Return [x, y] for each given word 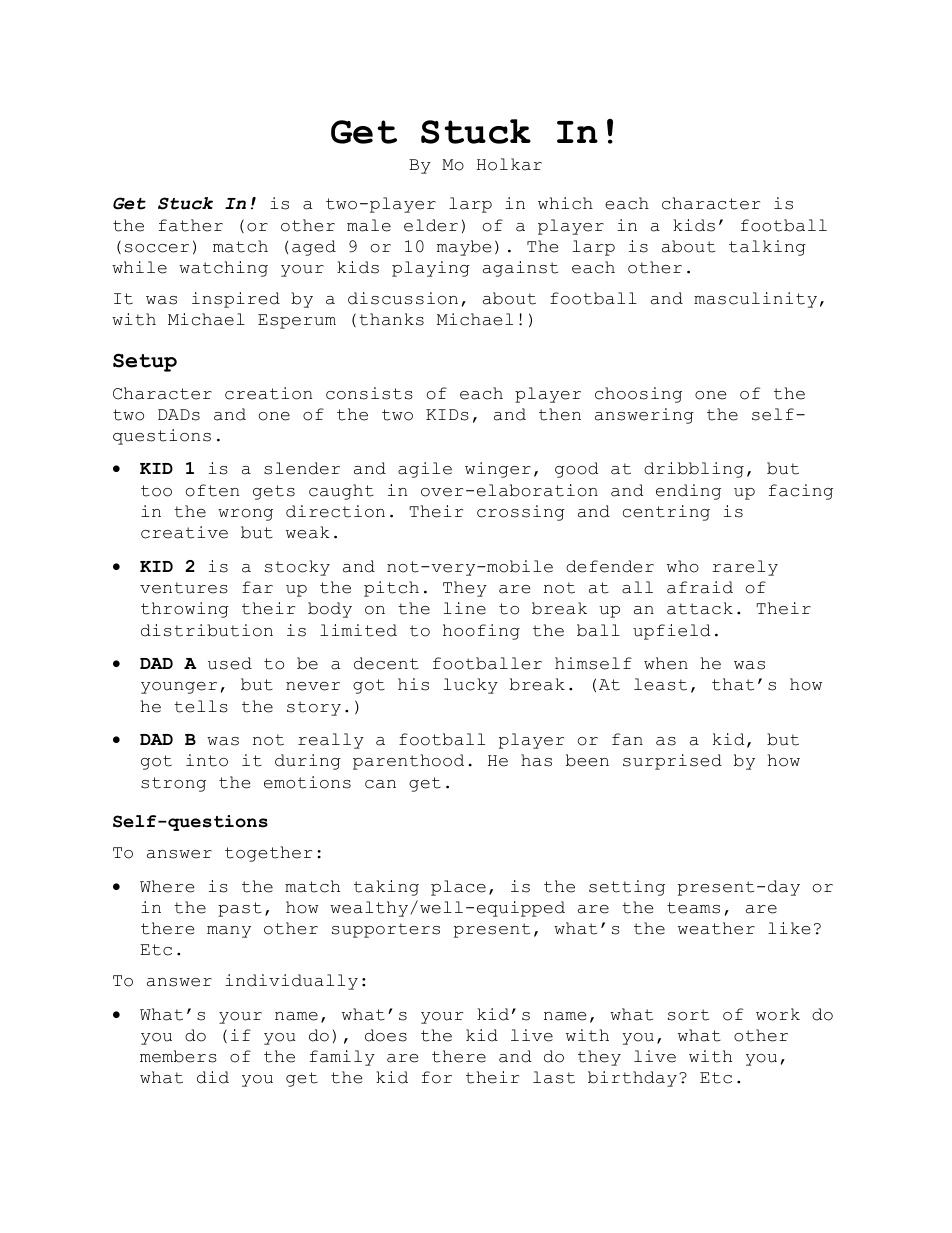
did [213, 1077]
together [268, 854]
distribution [207, 630]
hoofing [481, 632]
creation [268, 393]
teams [693, 908]
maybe [464, 248]
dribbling [694, 470]
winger [498, 470]
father [191, 225]
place [458, 888]
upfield [672, 632]
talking [767, 248]
